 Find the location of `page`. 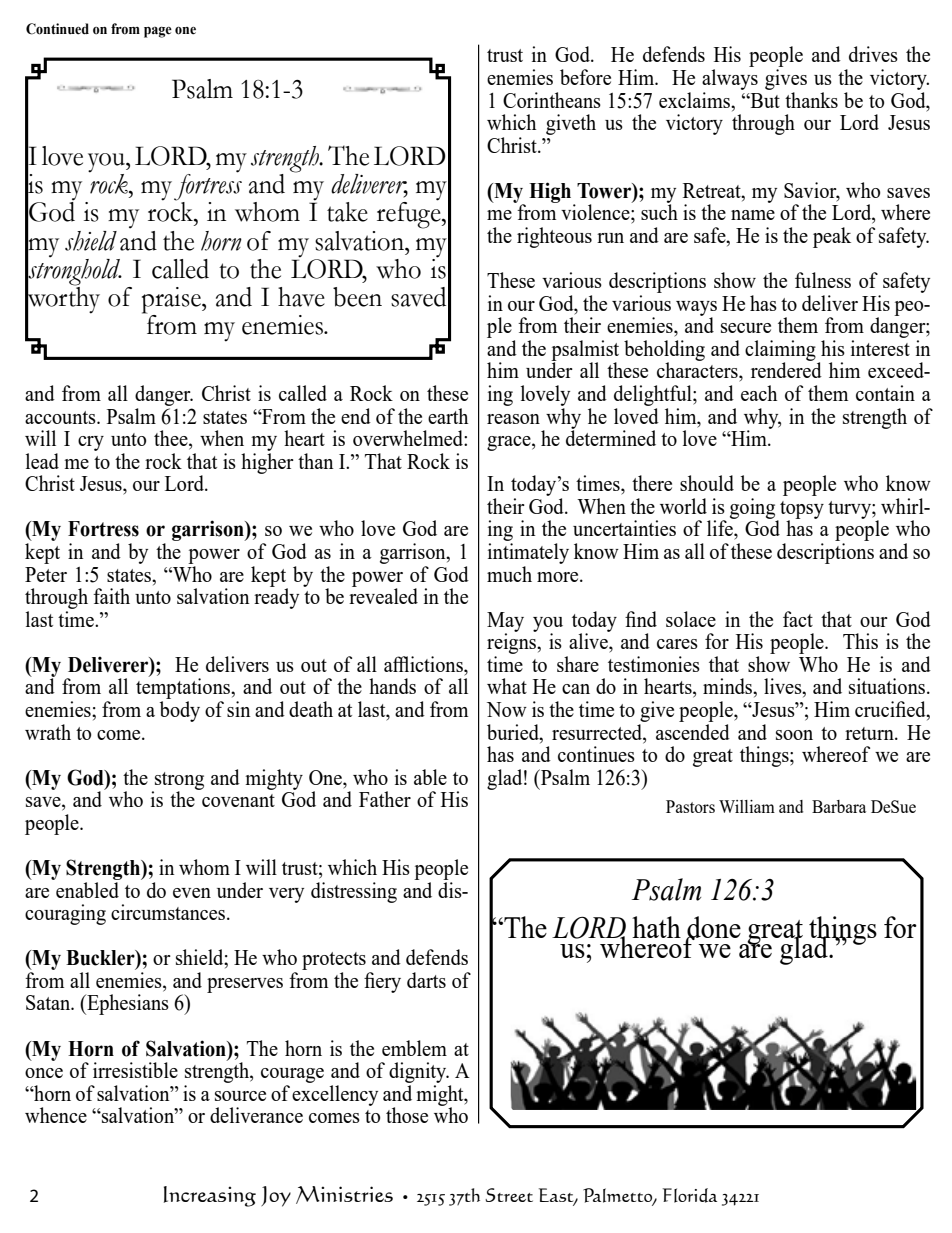

page is located at coordinates (158, 32).
